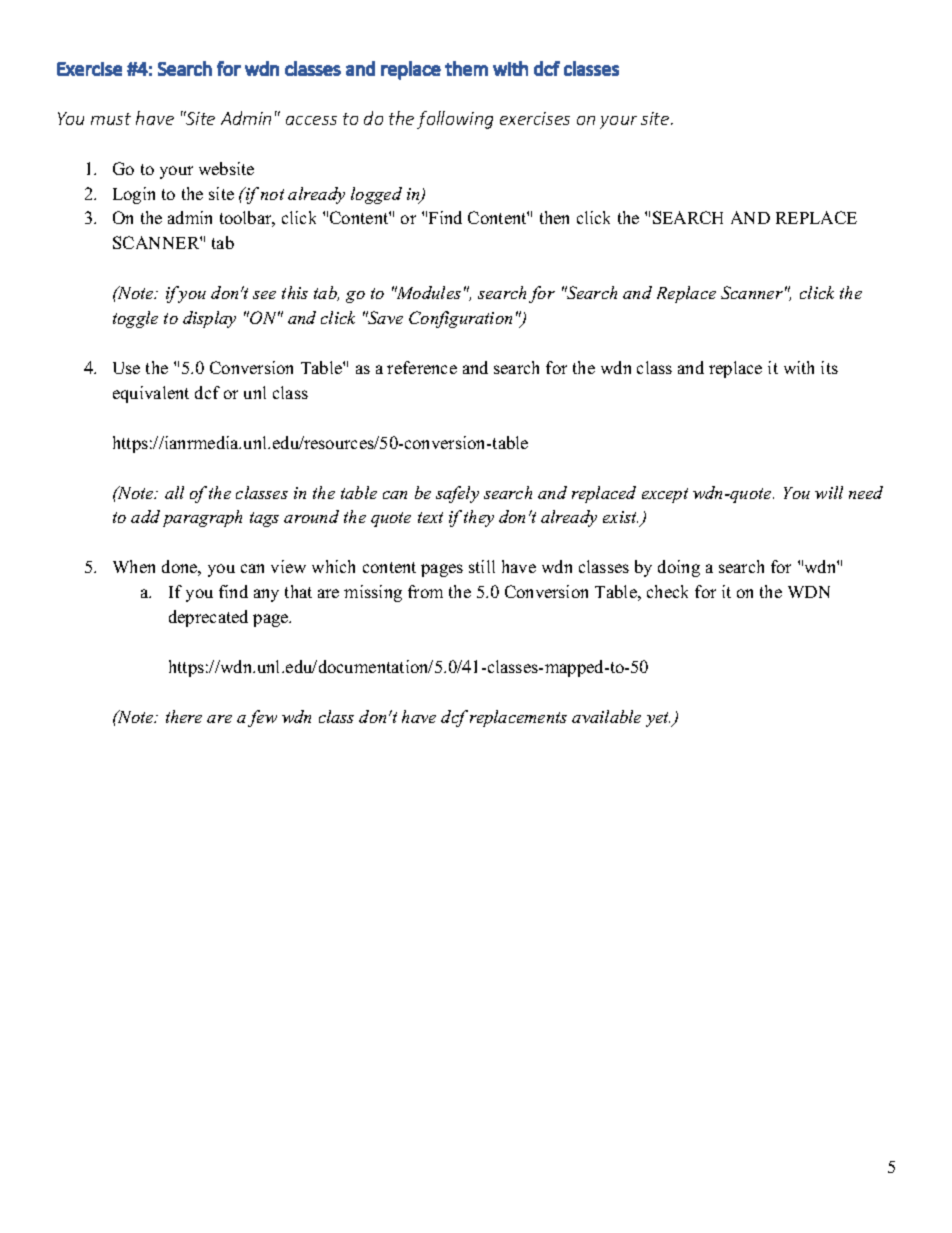 This image has width=952, height=1233. Describe the element at coordinates (829, 492) in the image. I see `will` at that location.
